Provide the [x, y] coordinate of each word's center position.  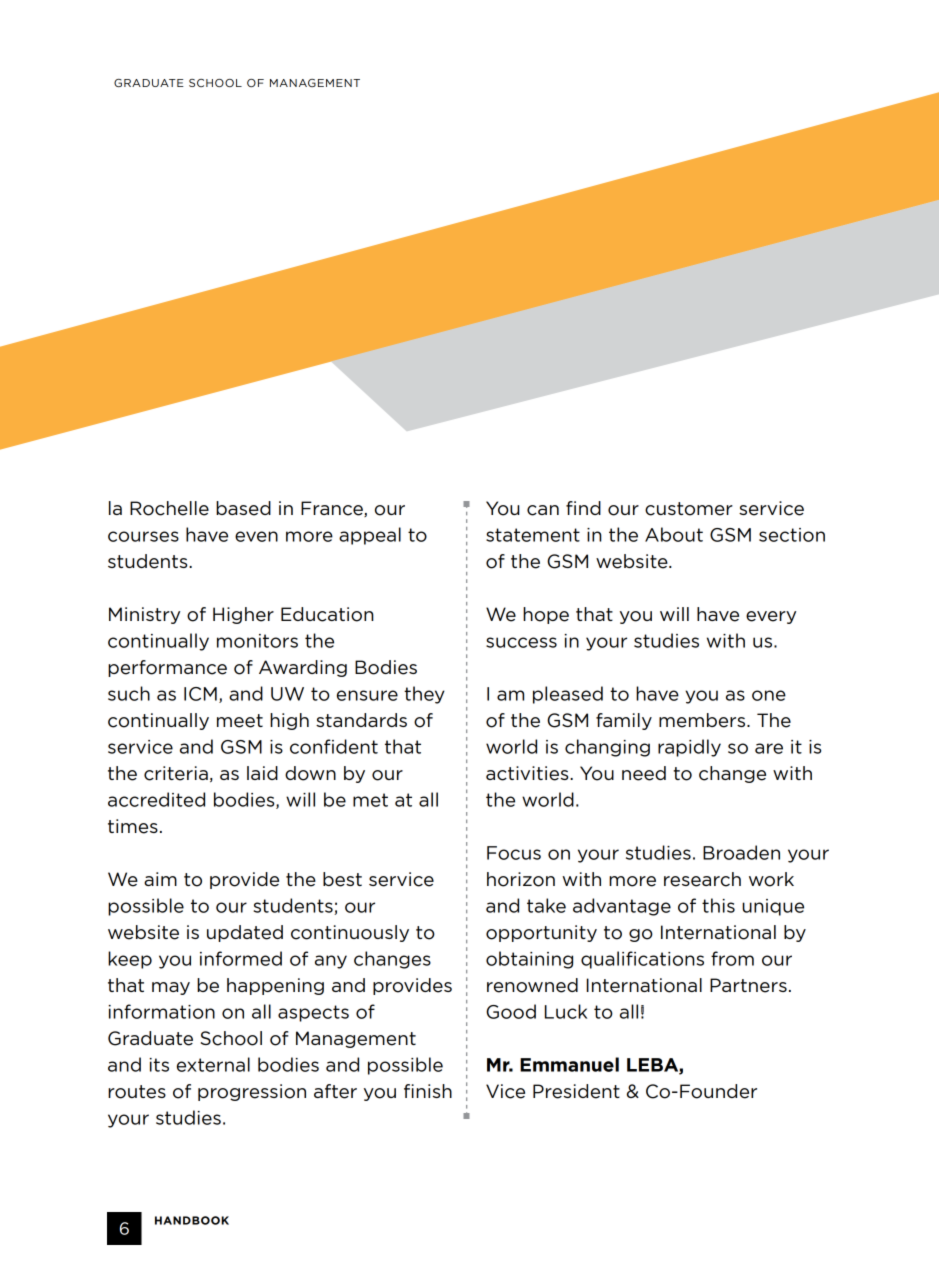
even [256, 536]
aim [160, 879]
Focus [514, 853]
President [576, 1091]
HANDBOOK [192, 1220]
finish [428, 1091]
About [674, 534]
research [702, 879]
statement [533, 535]
